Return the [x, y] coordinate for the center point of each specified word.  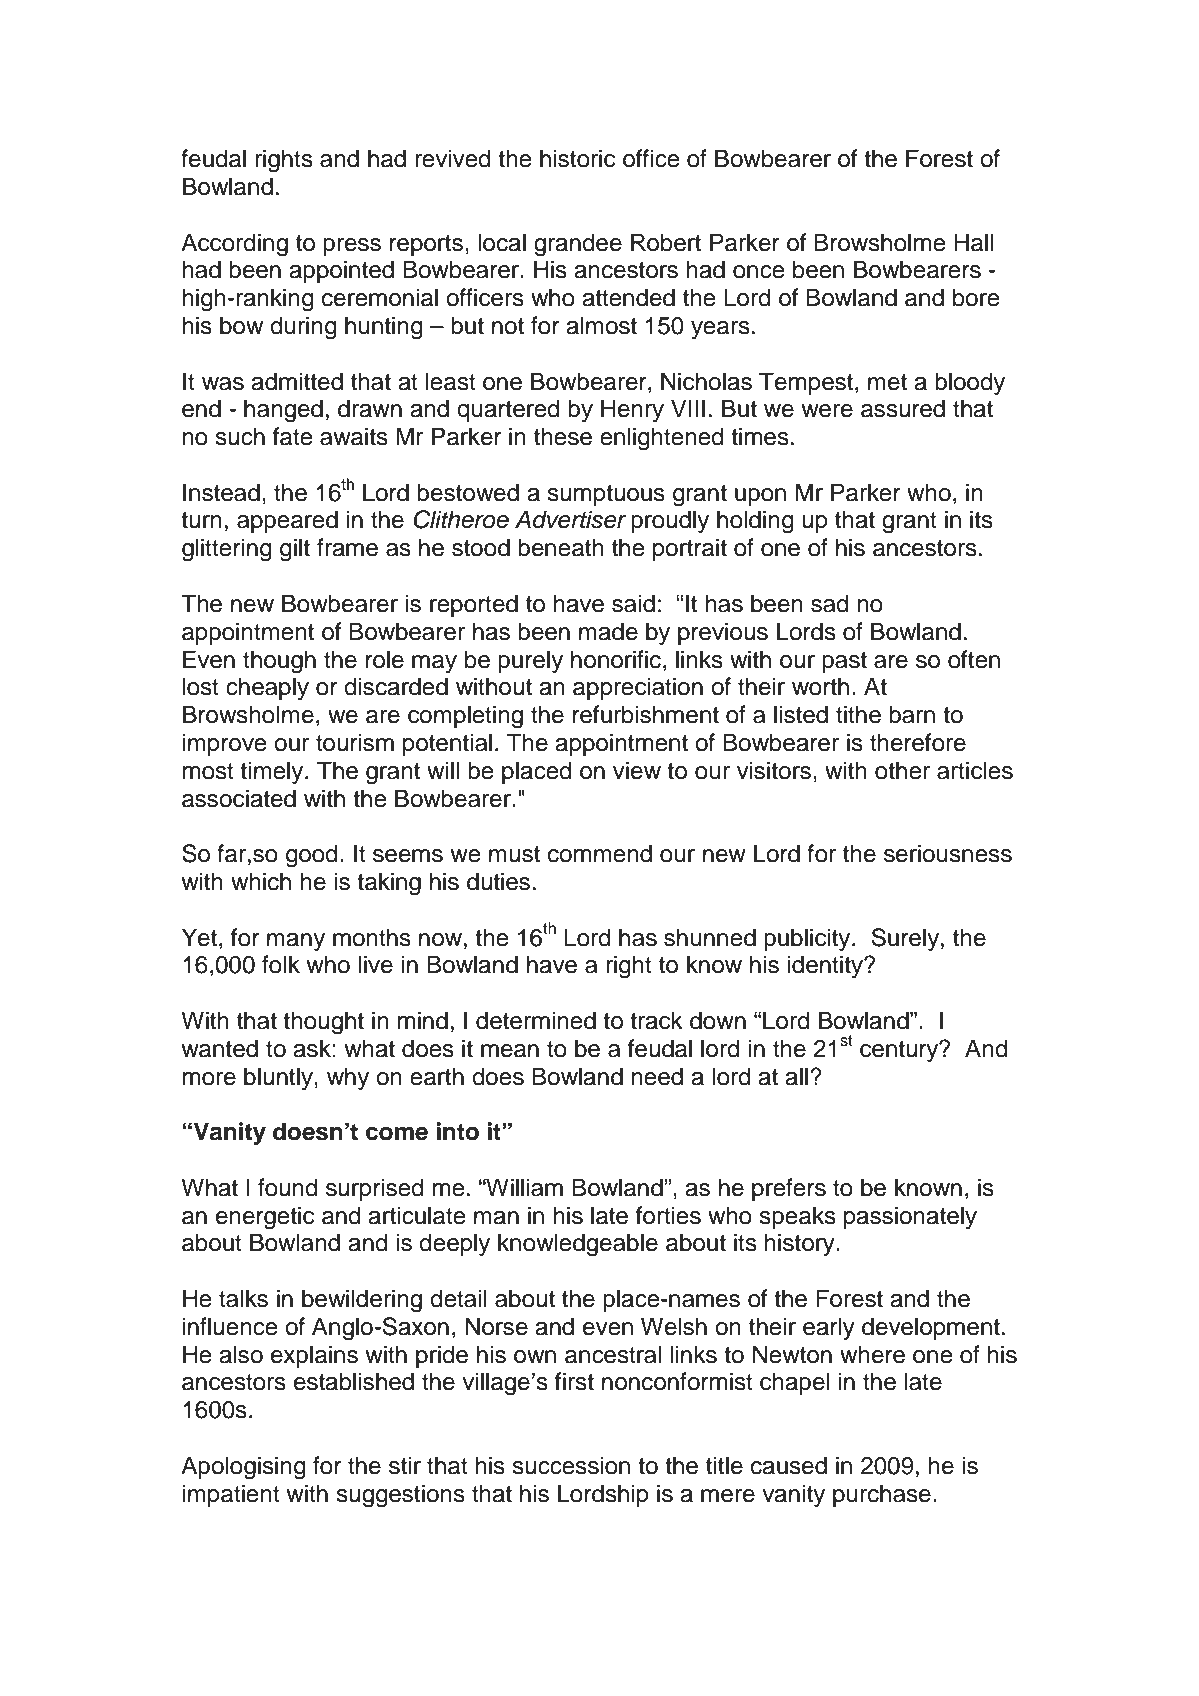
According [234, 245]
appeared [287, 521]
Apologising [243, 1468]
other [902, 770]
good [311, 856]
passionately [910, 1217]
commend [600, 853]
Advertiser [571, 519]
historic [577, 158]
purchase [882, 1495]
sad [829, 603]
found [287, 1187]
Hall [974, 242]
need [657, 1076]
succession [571, 1465]
